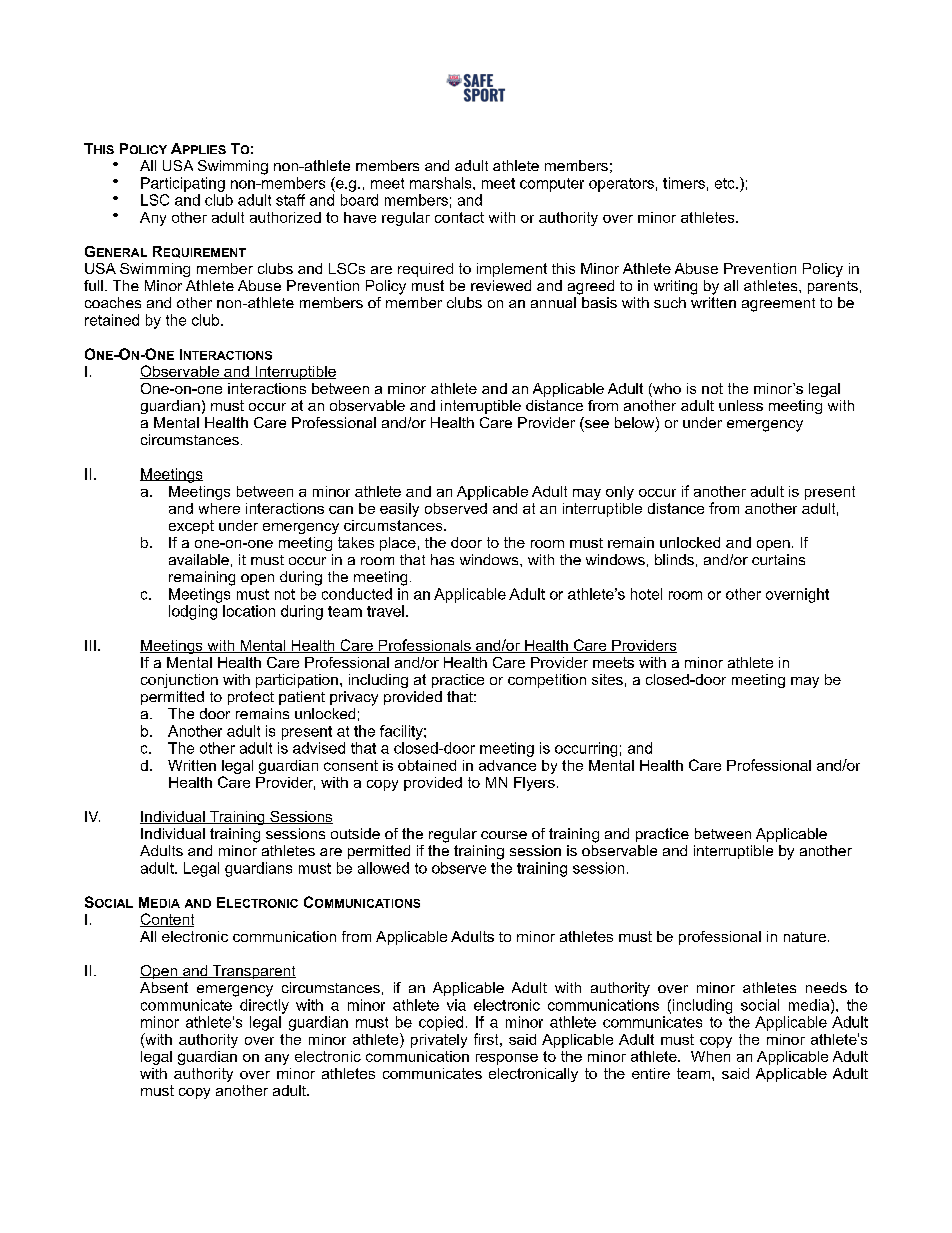 The image size is (952, 1233). I want to click on contact, so click(459, 217).
